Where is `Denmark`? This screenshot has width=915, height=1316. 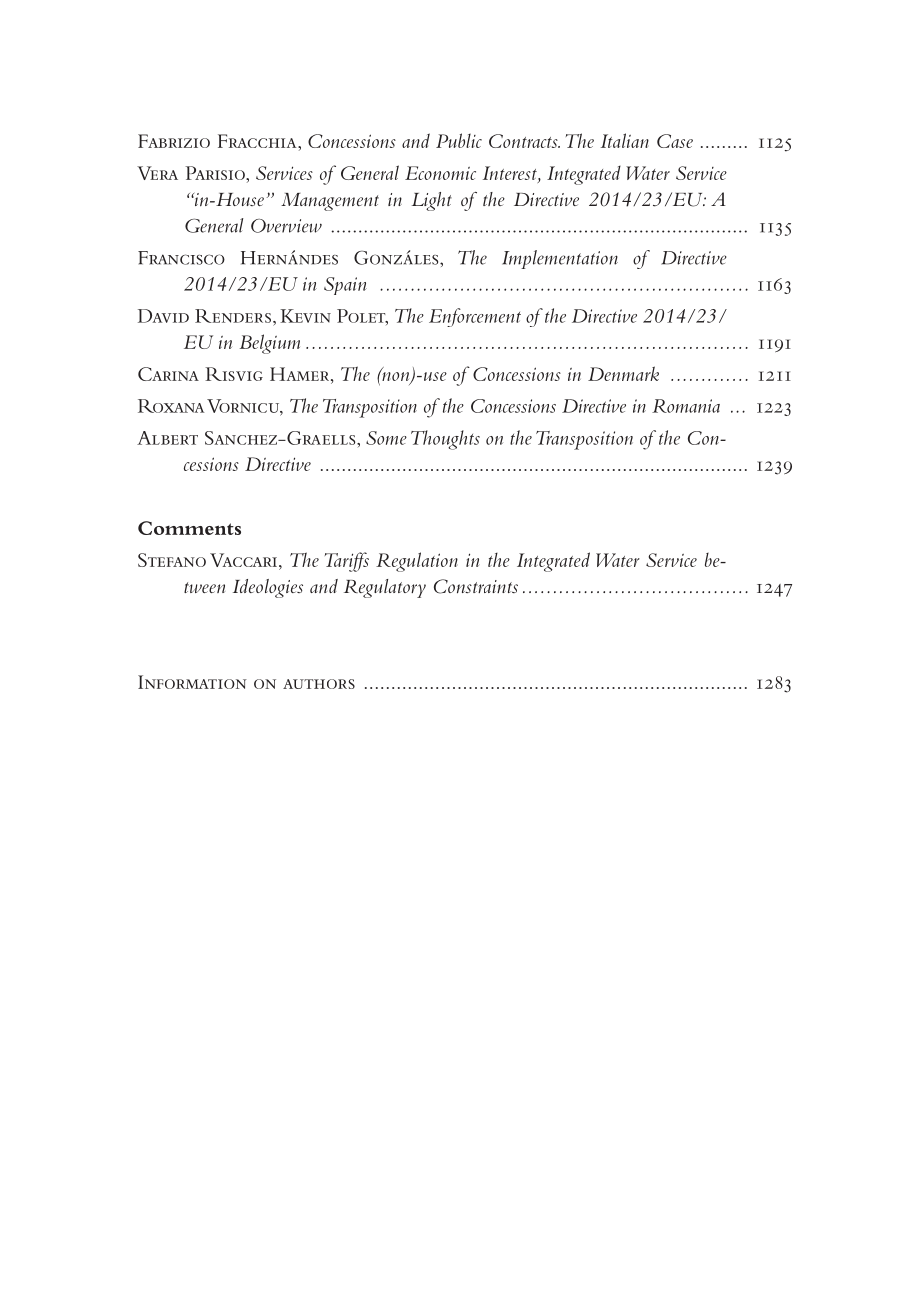
Denmark is located at coordinates (623, 373).
